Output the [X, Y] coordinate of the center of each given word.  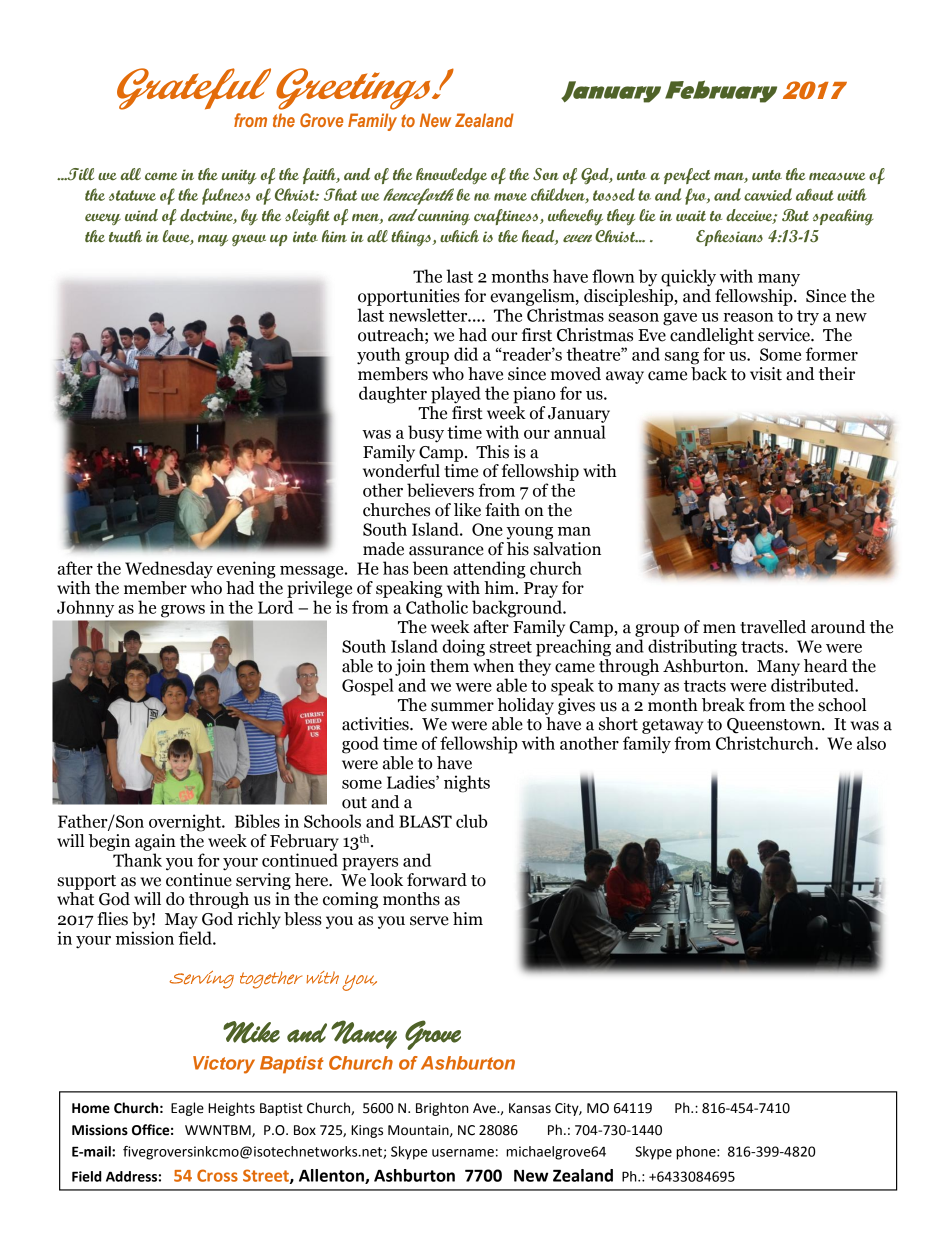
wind [141, 215]
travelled [773, 627]
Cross [217, 1175]
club [471, 821]
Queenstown [775, 726]
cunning [444, 218]
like [467, 510]
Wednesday [169, 570]
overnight [186, 823]
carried [768, 194]
